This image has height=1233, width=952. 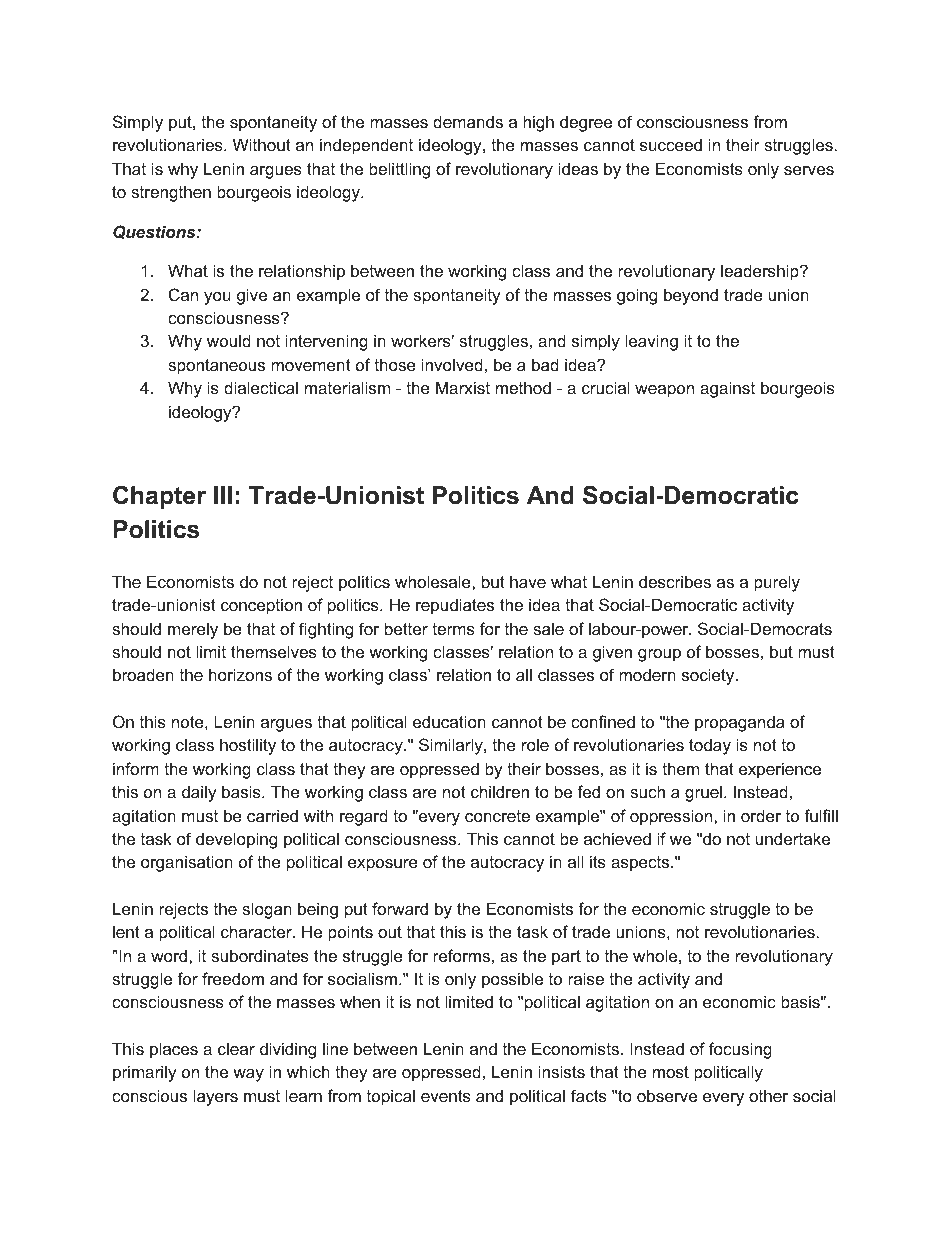 I want to click on demands, so click(x=468, y=121).
